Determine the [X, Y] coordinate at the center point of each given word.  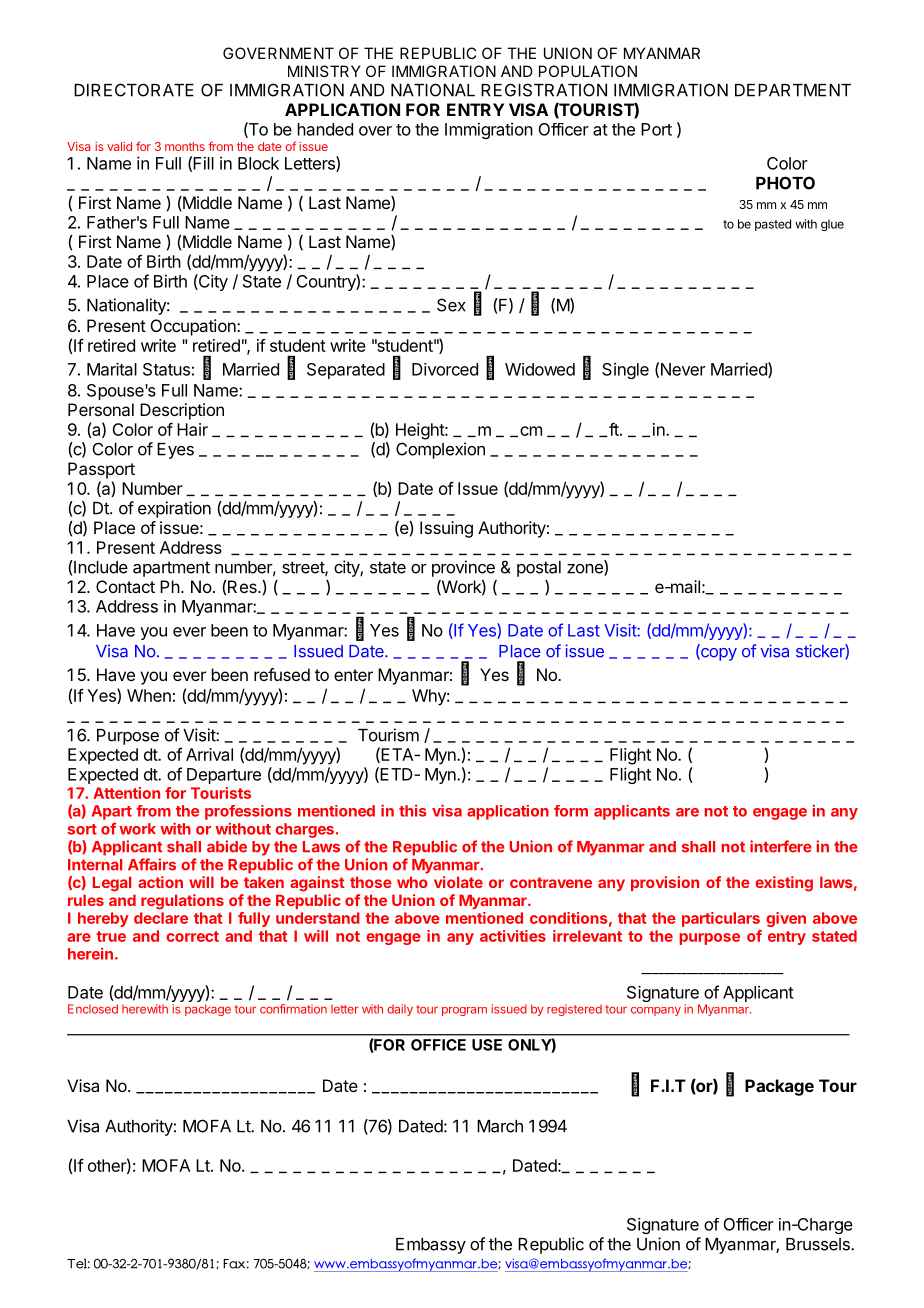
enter [353, 675]
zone [586, 570]
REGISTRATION [544, 90]
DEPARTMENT [793, 90]
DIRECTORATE [134, 90]
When [149, 695]
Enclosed [93, 1009]
